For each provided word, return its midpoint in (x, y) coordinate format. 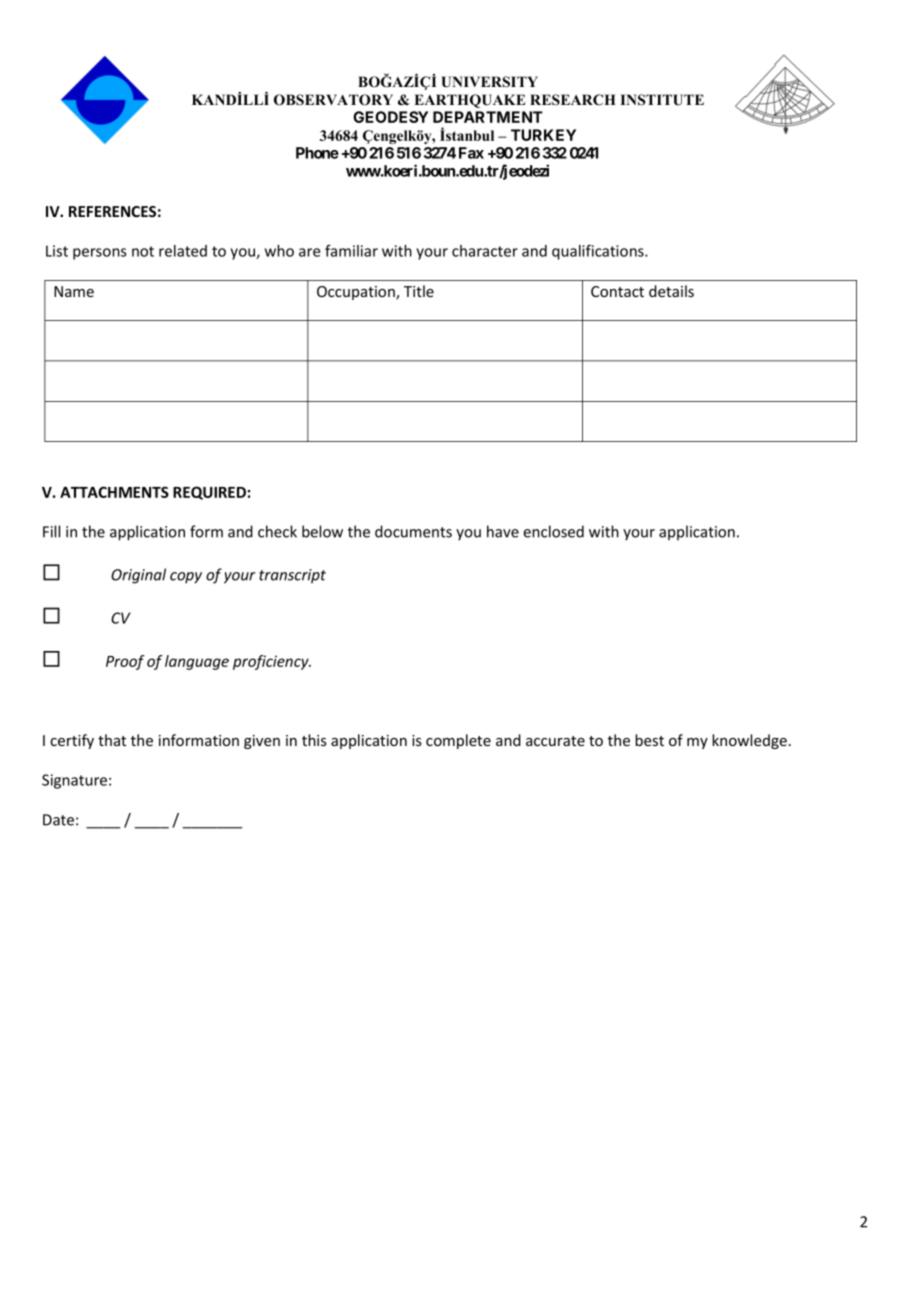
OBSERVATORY (333, 100)
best (649, 740)
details (671, 291)
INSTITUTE (662, 100)
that (112, 740)
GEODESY (390, 117)
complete (458, 741)
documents (413, 531)
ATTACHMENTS (114, 492)
